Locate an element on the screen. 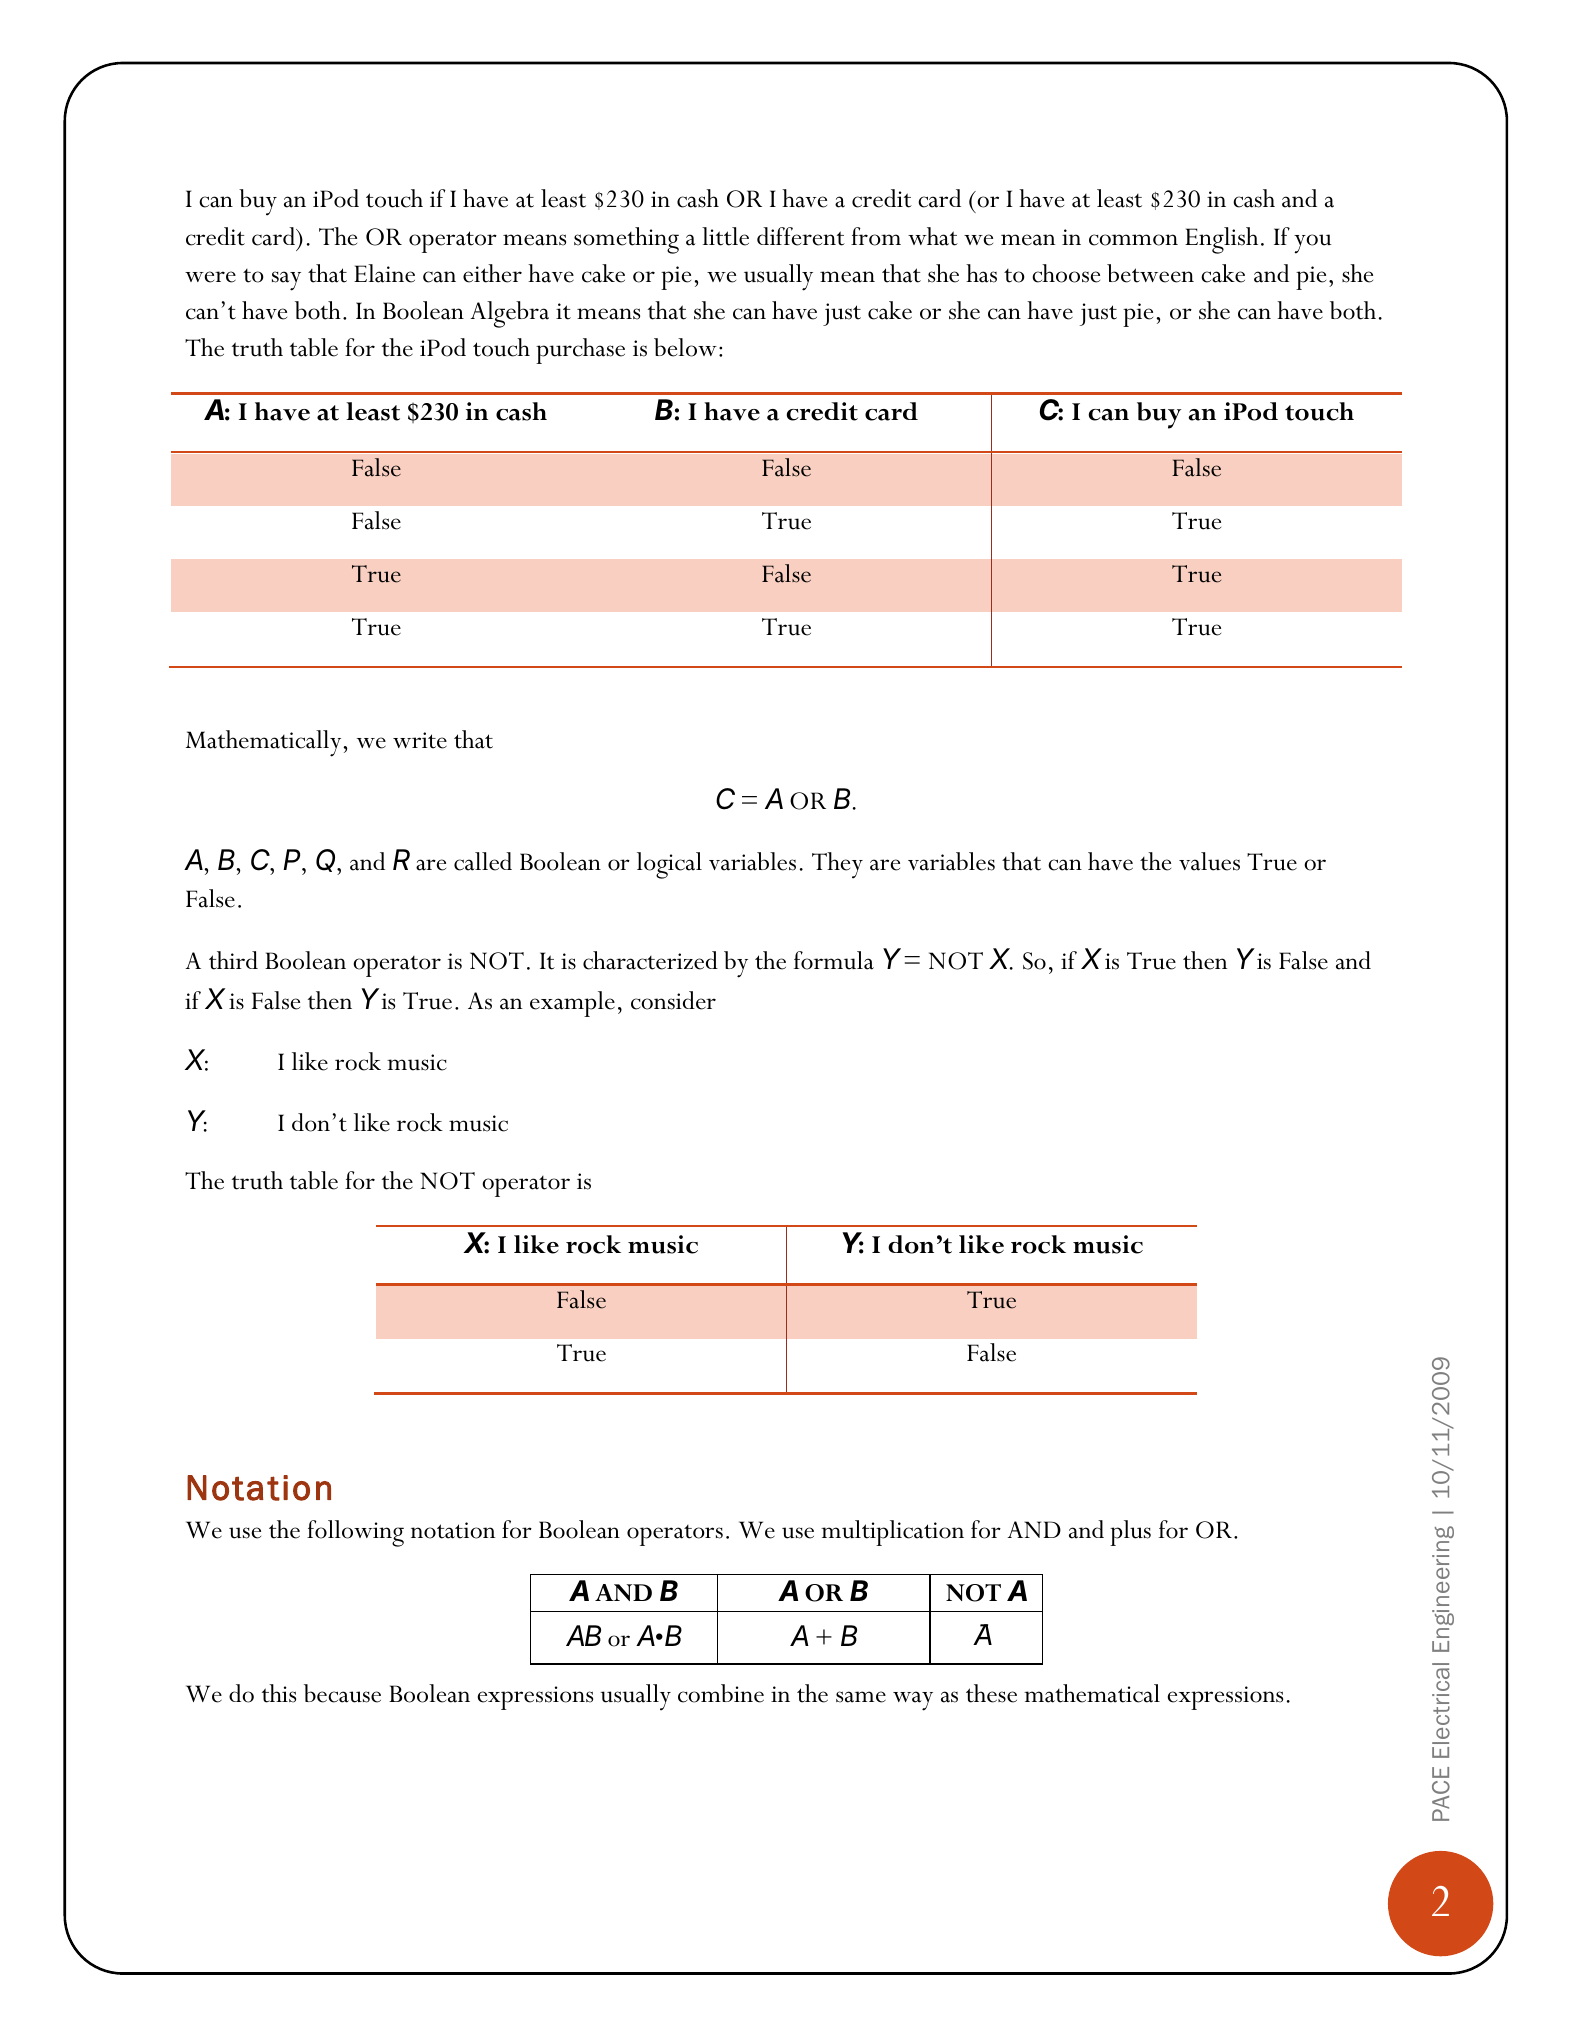  combine is located at coordinates (721, 1693).
